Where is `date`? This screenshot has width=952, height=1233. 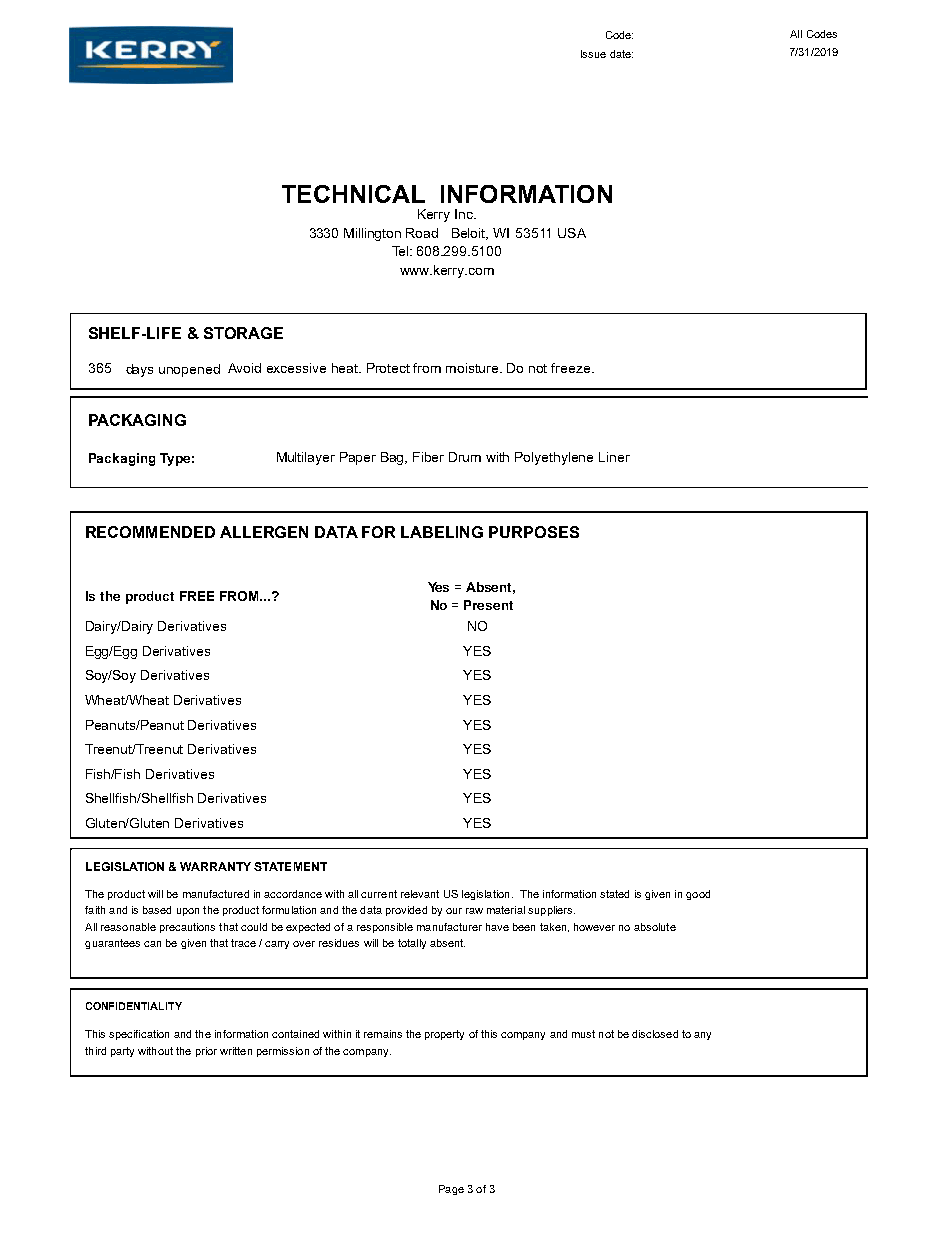
date is located at coordinates (621, 54).
